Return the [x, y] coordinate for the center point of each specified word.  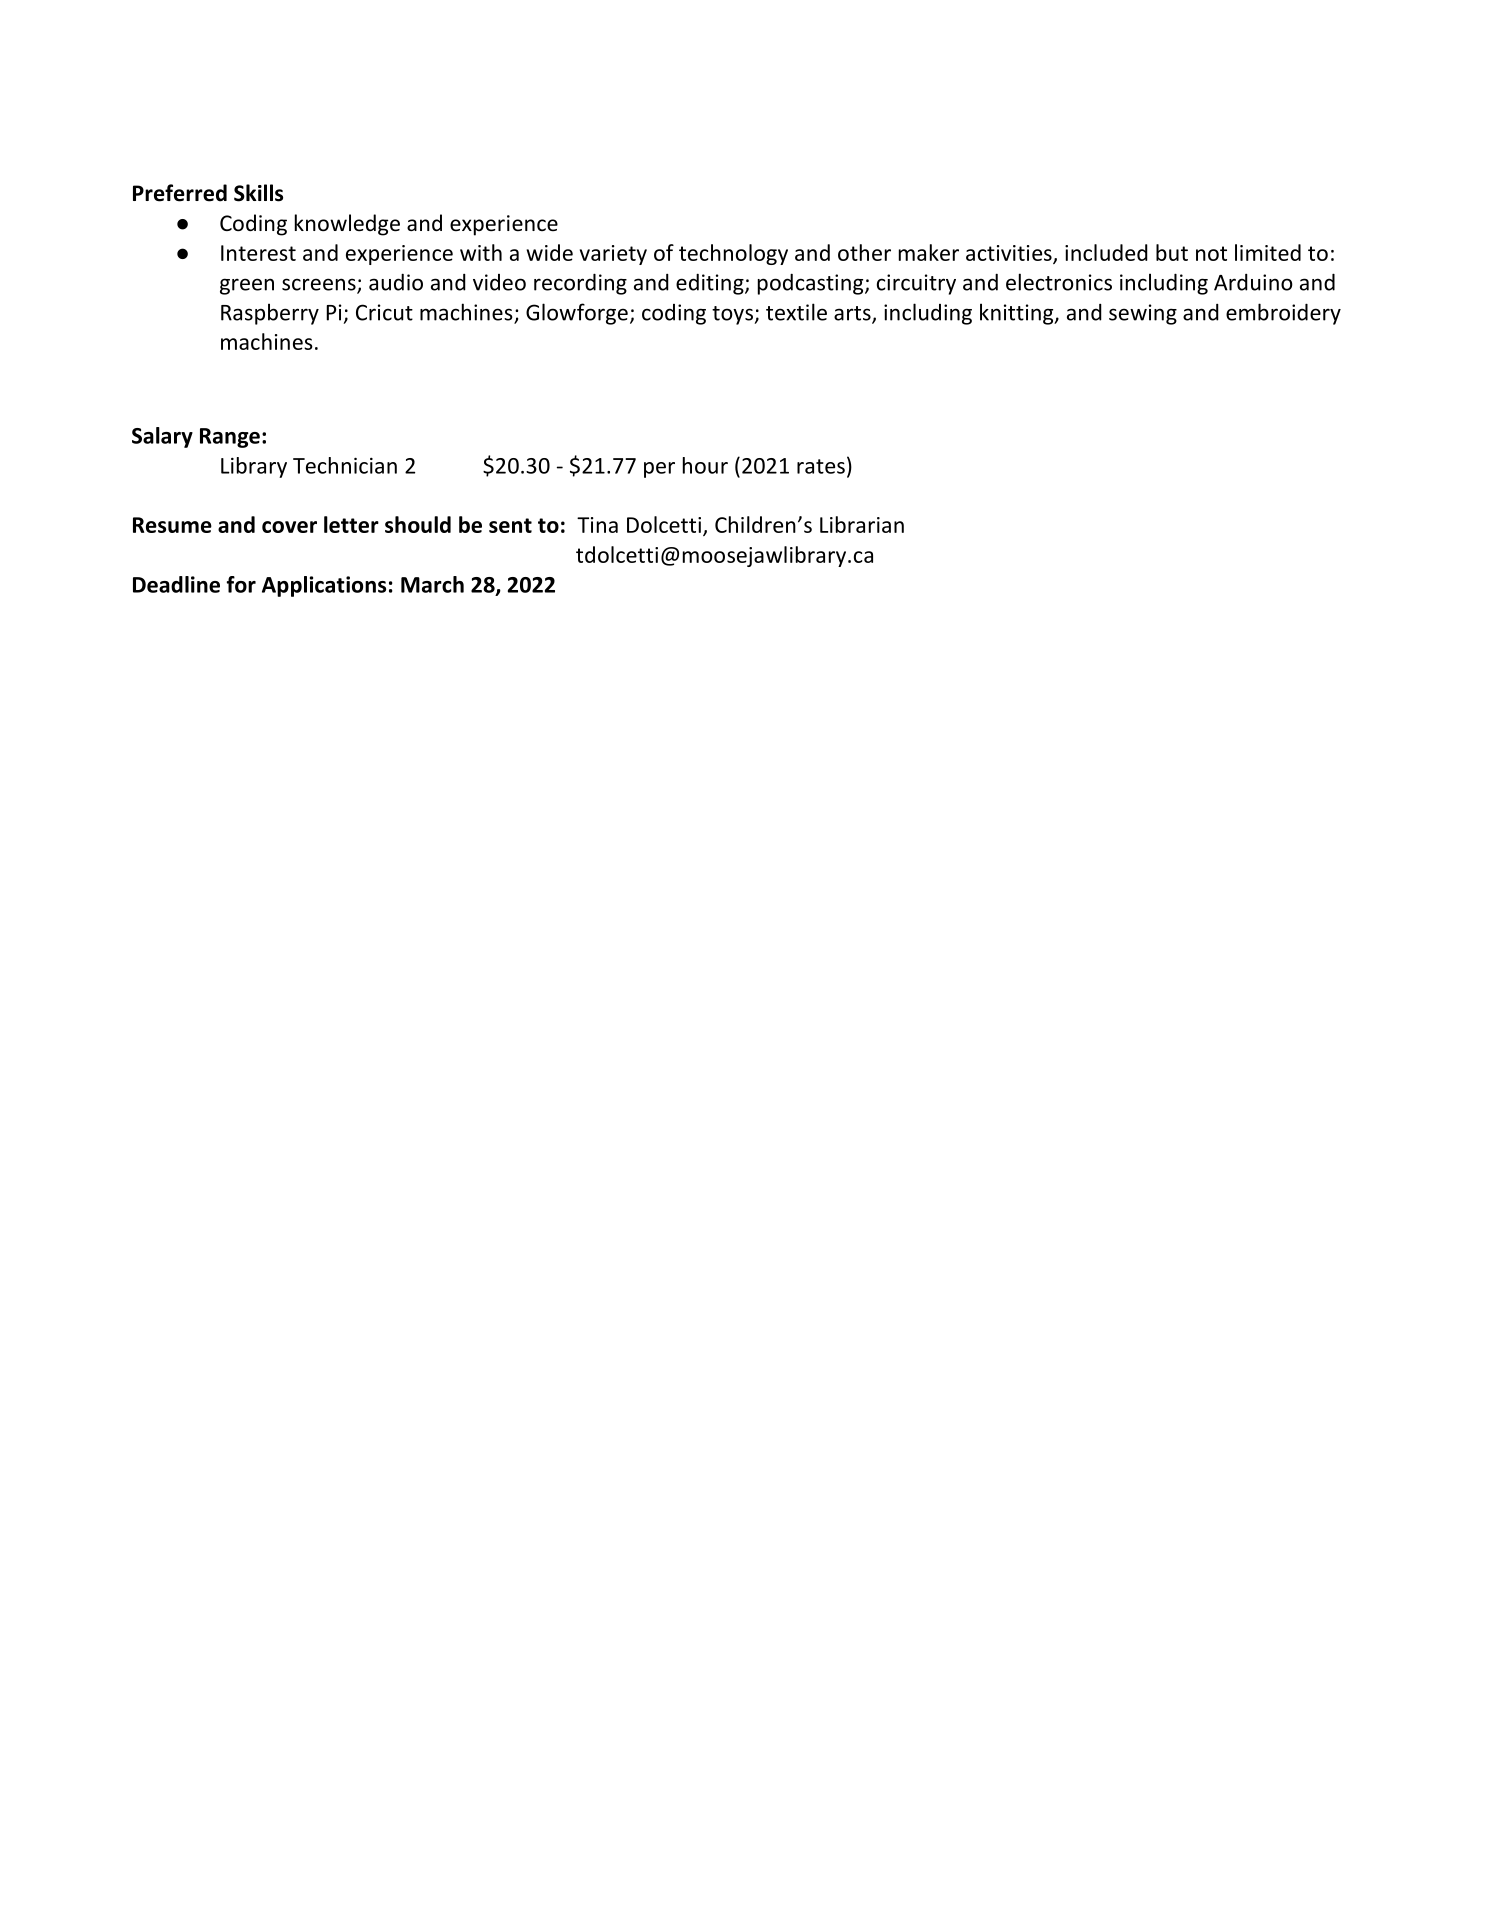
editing [711, 284]
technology [733, 254]
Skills [258, 193]
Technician [345, 465]
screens [320, 285]
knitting [1018, 314]
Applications [324, 586]
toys [733, 315]
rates [821, 466]
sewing [1143, 314]
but [1172, 252]
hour [705, 465]
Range [230, 438]
